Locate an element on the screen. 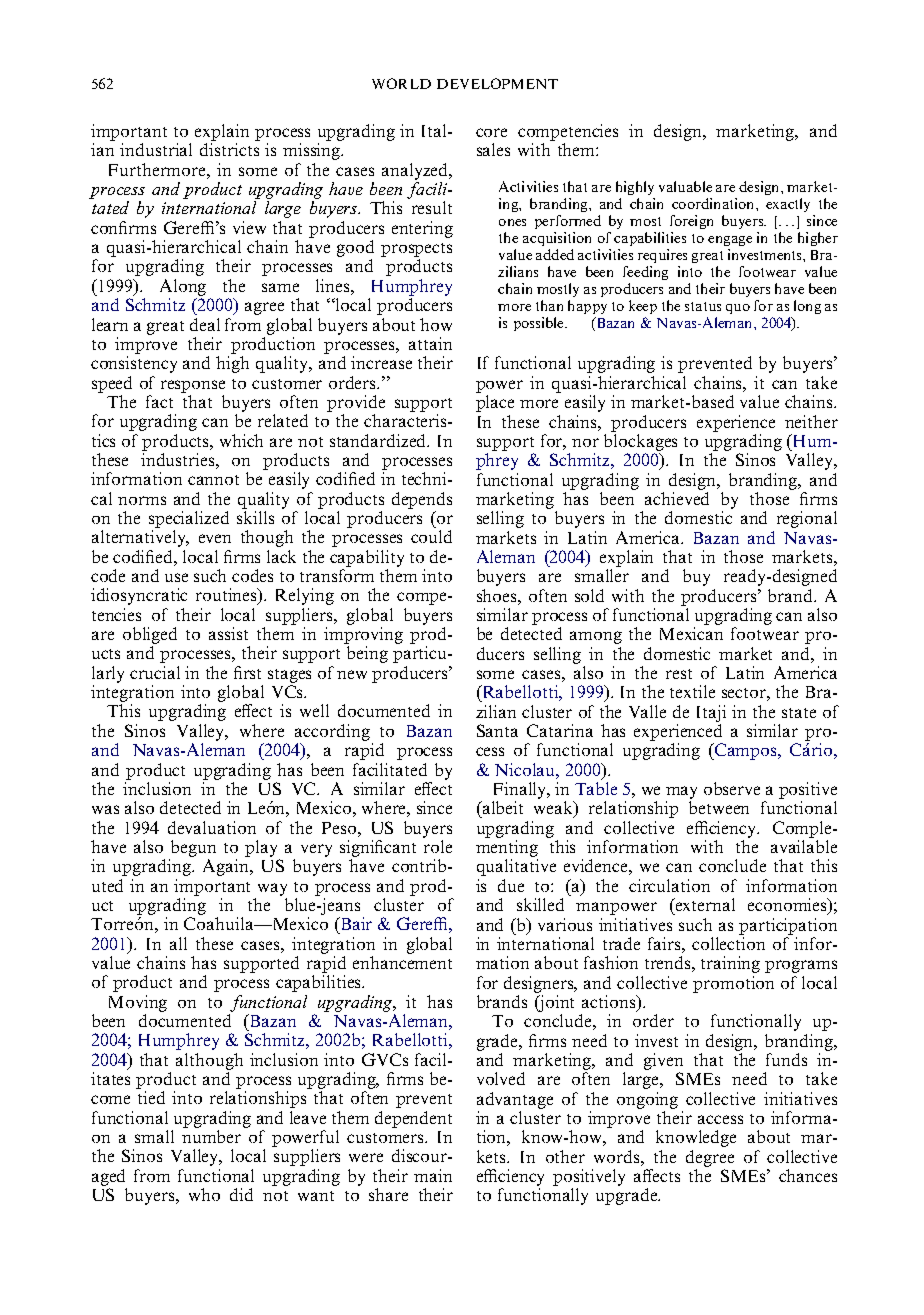  due is located at coordinates (511, 885).
